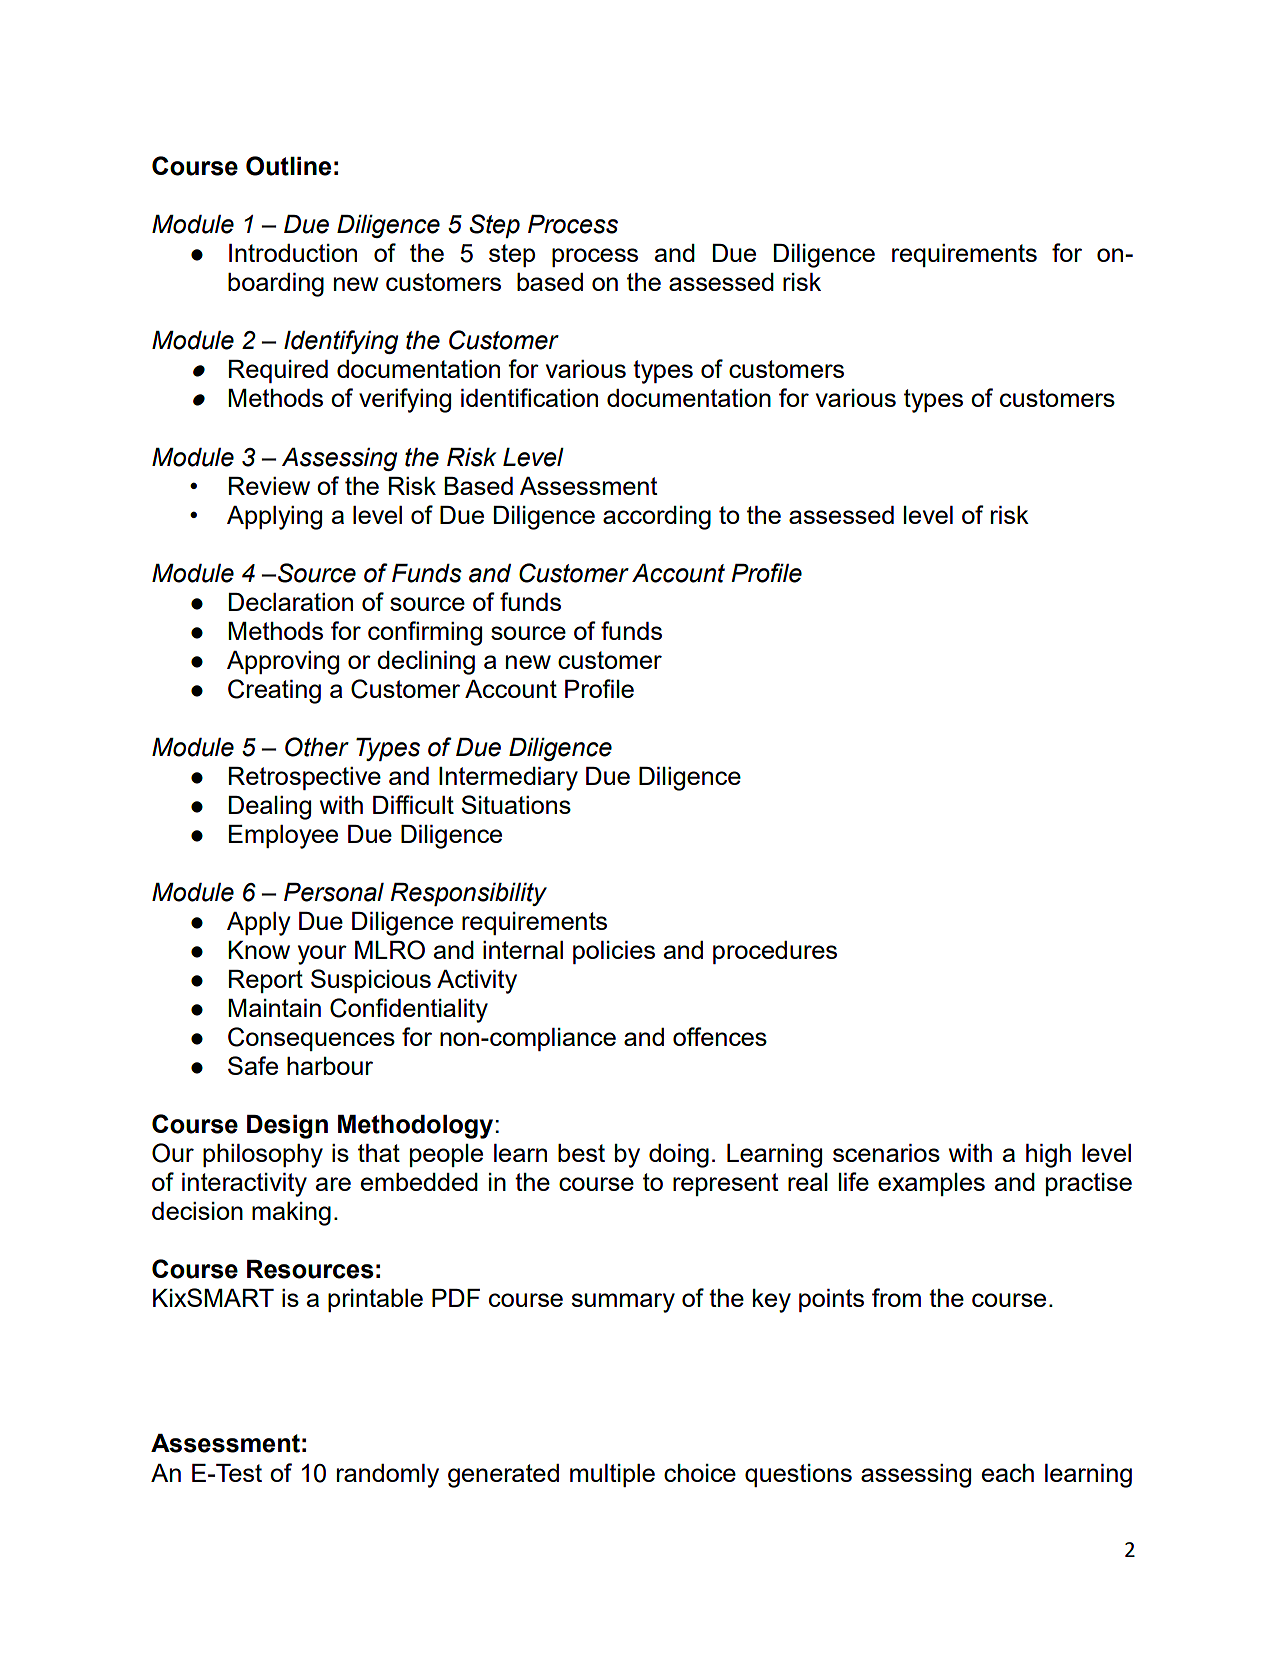 This page has height=1666, width=1287. I want to click on identification, so click(529, 397).
